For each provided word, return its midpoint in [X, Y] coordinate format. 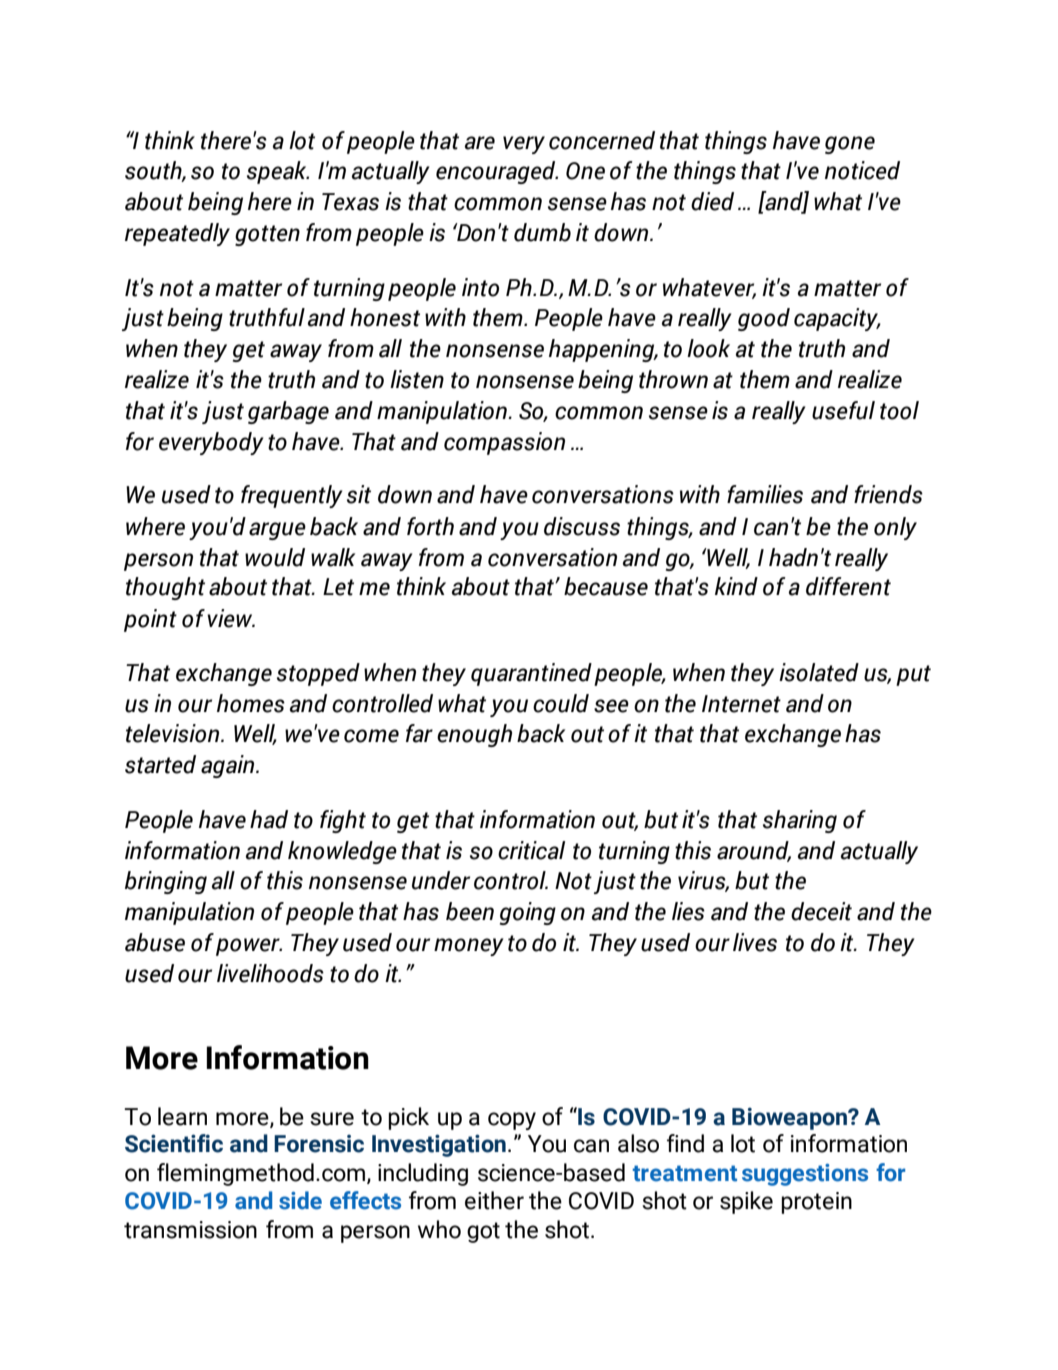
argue [277, 531]
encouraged [497, 172]
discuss [582, 526]
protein [816, 1203]
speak [278, 172]
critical [531, 850]
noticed [862, 170]
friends [888, 494]
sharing [800, 821]
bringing [166, 882]
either [494, 1200]
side [300, 1200]
